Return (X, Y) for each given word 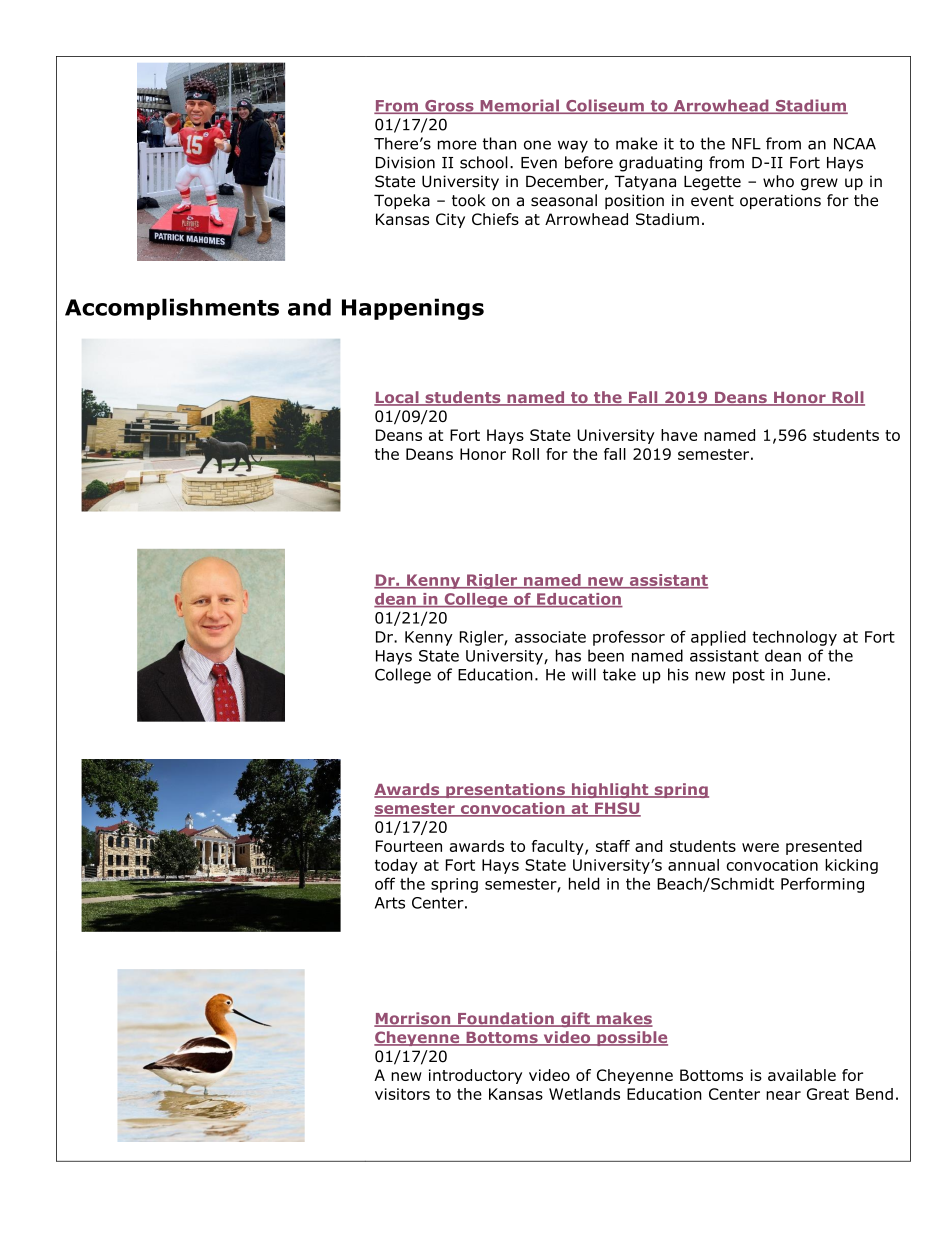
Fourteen (409, 846)
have (679, 435)
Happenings (413, 309)
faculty (559, 847)
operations (780, 201)
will (584, 674)
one (537, 145)
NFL (746, 144)
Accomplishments (172, 309)
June (808, 675)
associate (550, 637)
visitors (402, 1094)
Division (405, 163)
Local (397, 398)
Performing (822, 885)
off (385, 883)
